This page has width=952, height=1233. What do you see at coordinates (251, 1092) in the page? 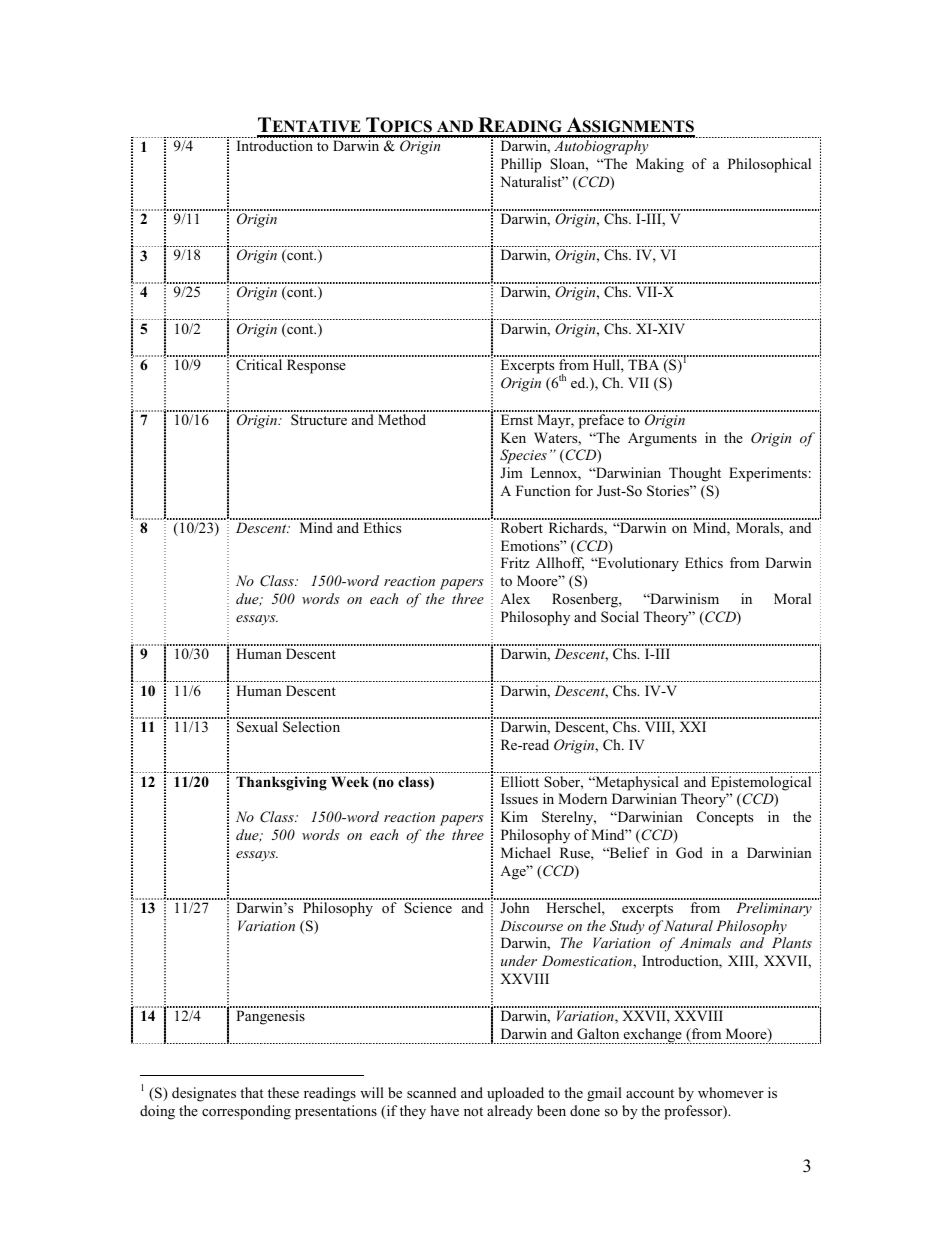
I see `that` at bounding box center [251, 1092].
